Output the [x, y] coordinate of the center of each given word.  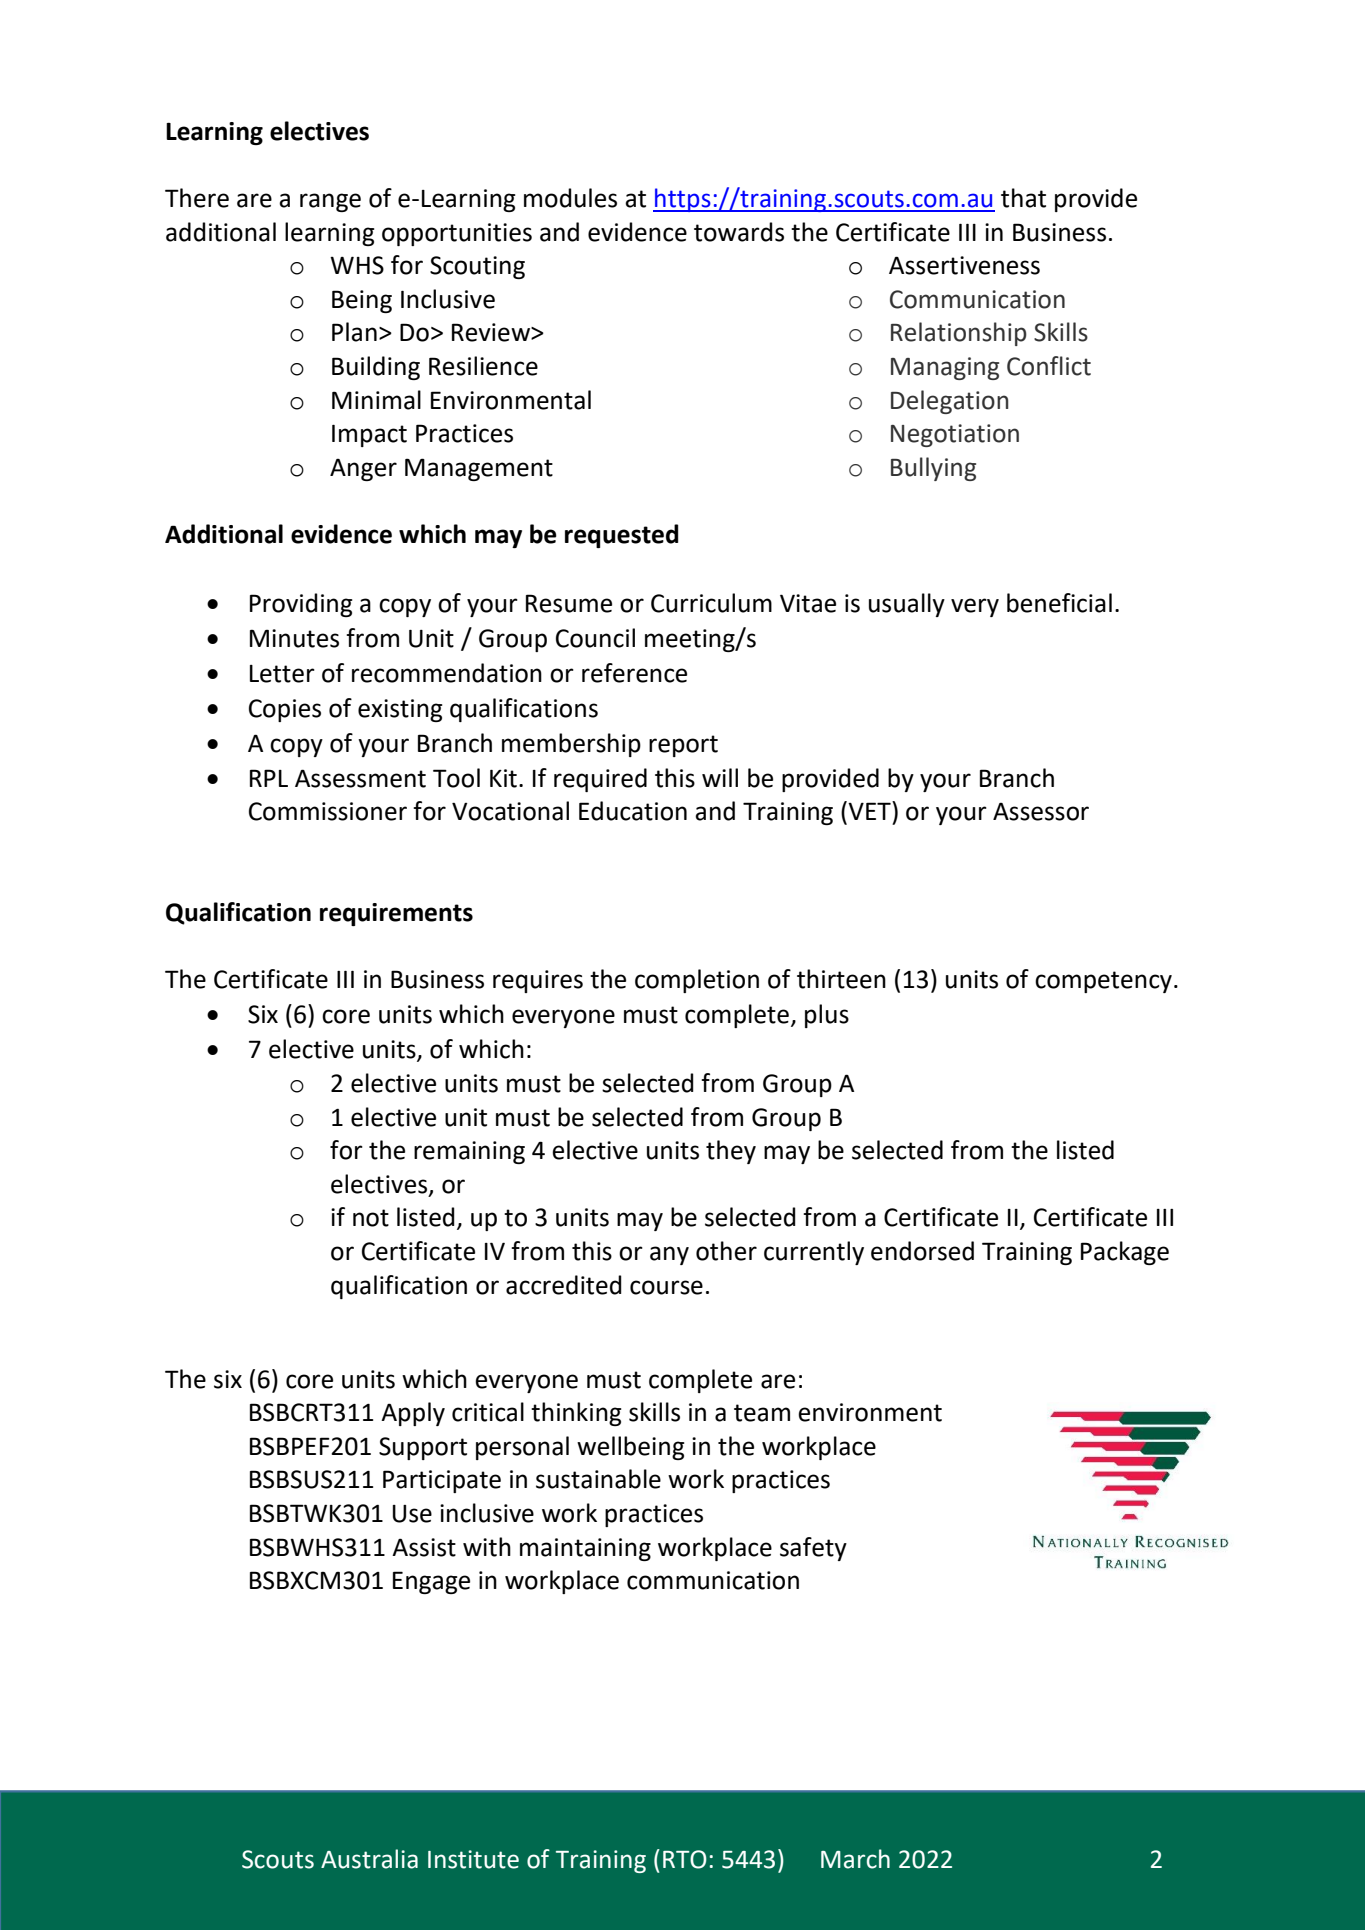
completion [697, 981]
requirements [396, 914]
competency [1103, 982]
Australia [369, 1859]
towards [739, 232]
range [330, 202]
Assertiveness [964, 265]
